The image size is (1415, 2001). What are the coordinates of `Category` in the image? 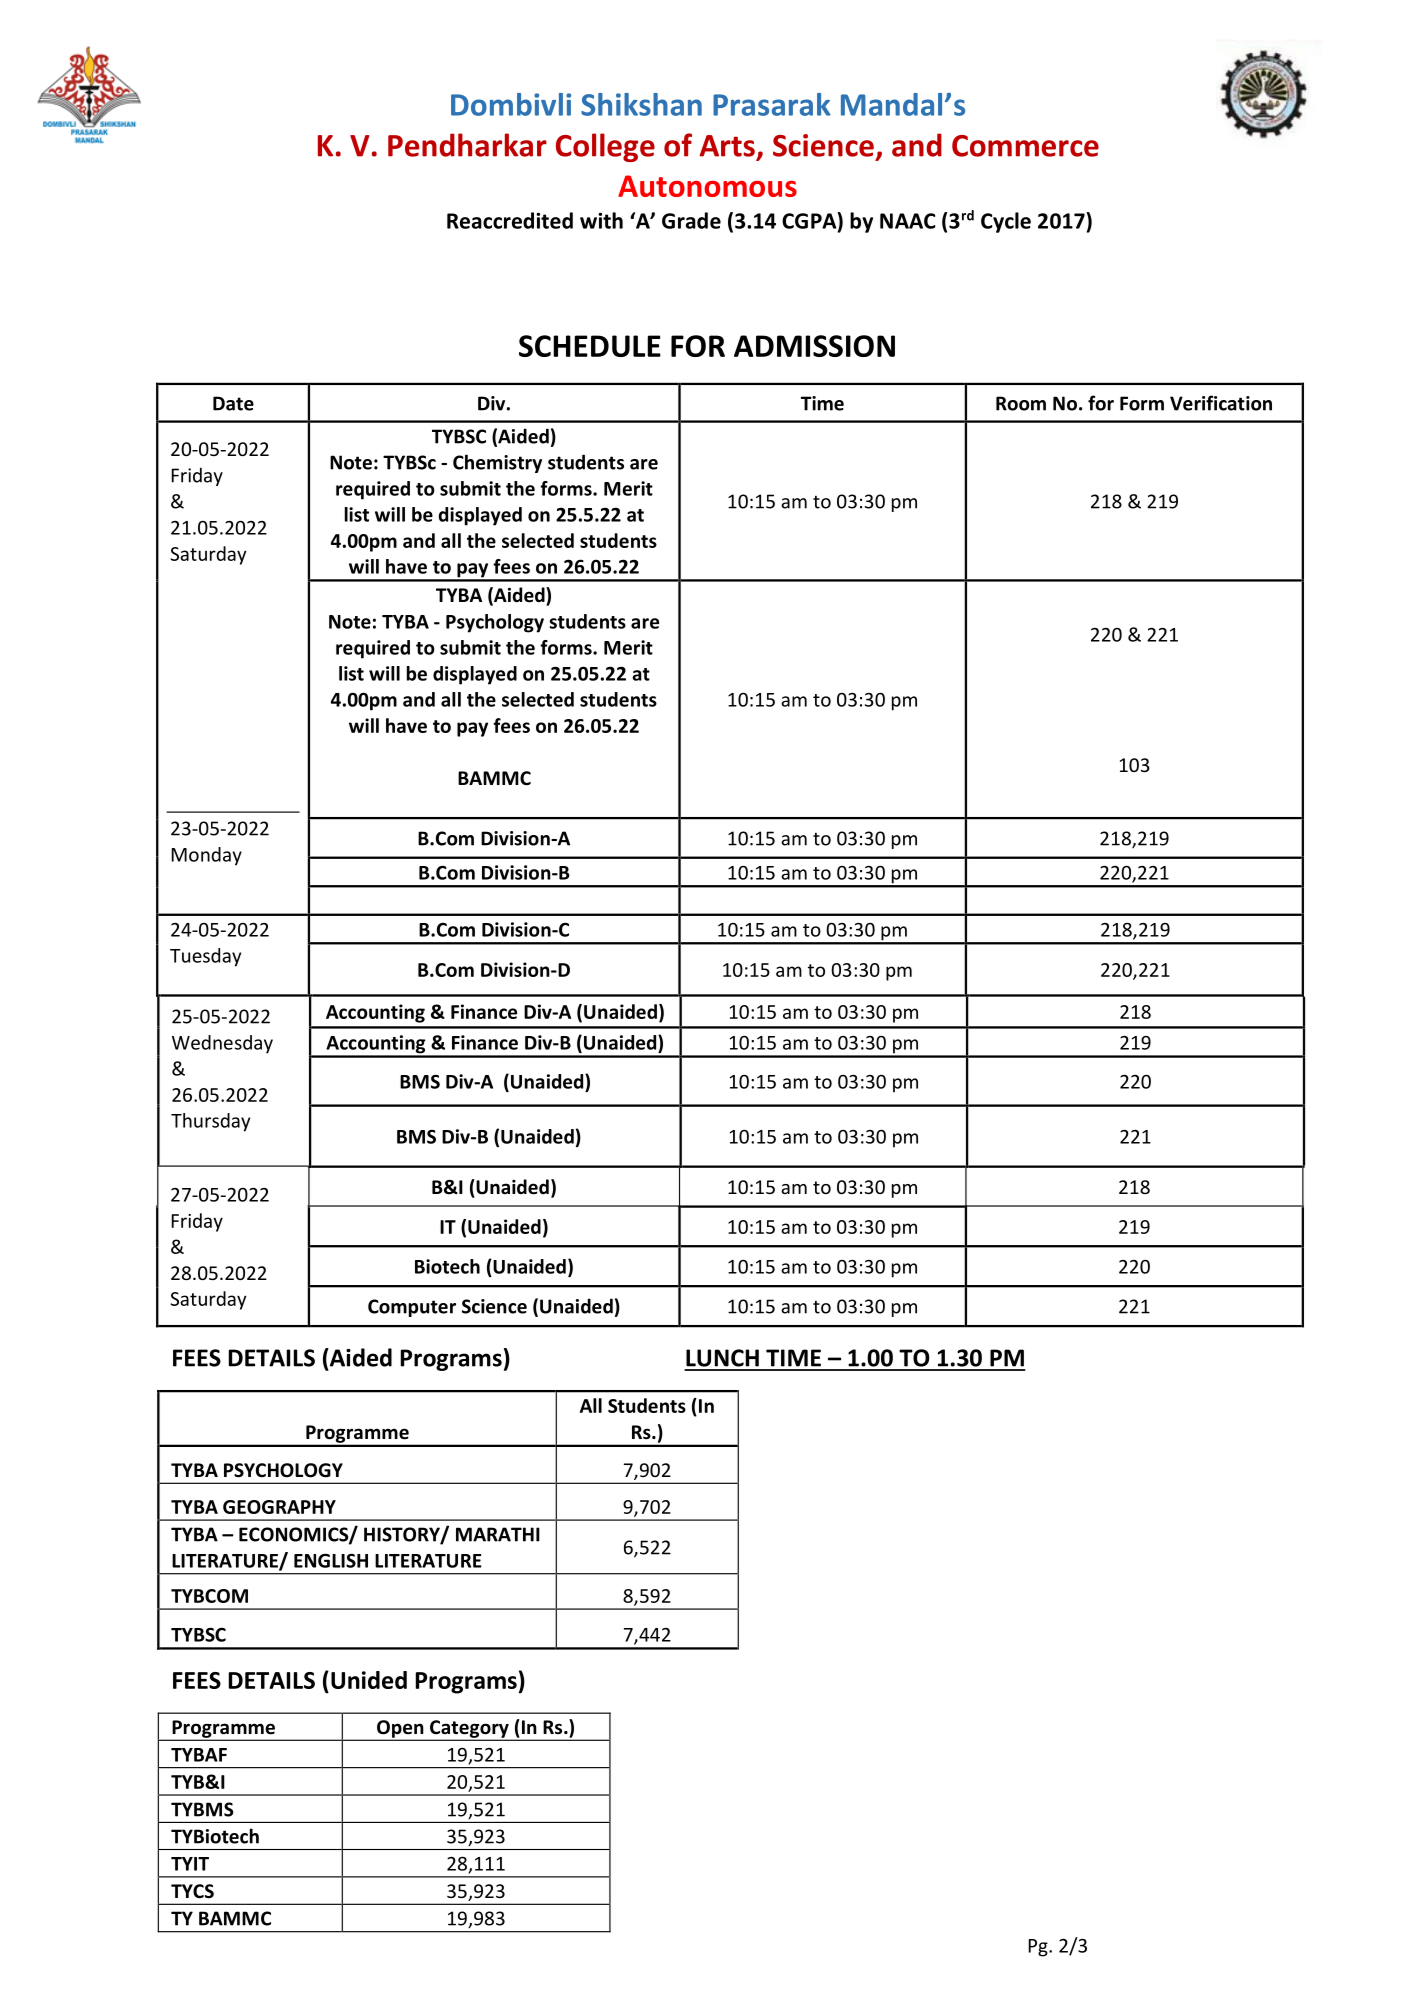 It's located at (469, 1730).
